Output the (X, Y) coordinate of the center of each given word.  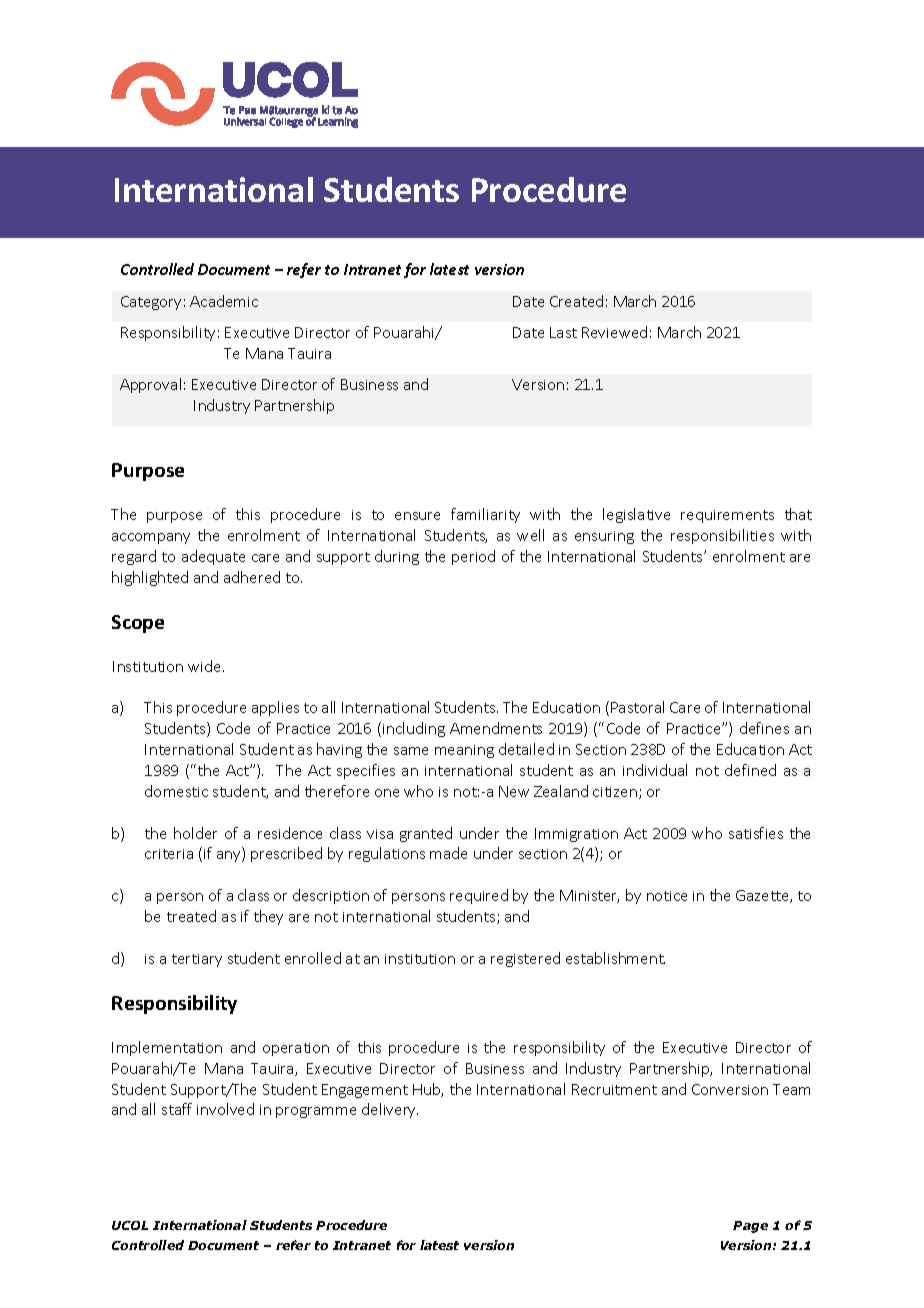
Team (791, 1089)
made (448, 853)
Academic (224, 301)
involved (225, 1109)
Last (563, 332)
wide (206, 666)
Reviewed (614, 332)
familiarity (485, 515)
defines (764, 728)
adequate (213, 557)
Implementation (167, 1048)
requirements (727, 516)
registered (525, 959)
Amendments (496, 728)
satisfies (756, 833)
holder (195, 833)
